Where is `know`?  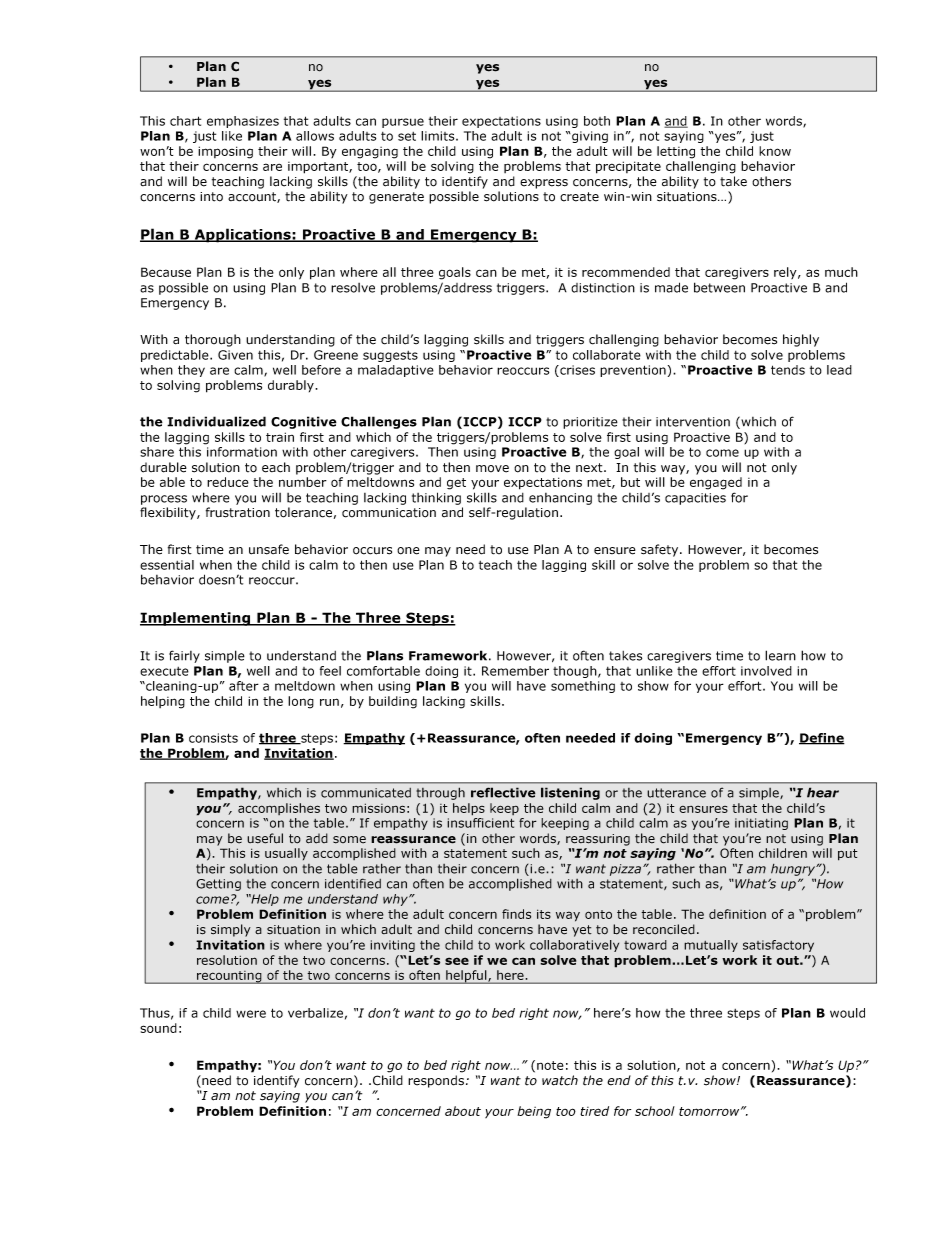 know is located at coordinates (775, 151).
